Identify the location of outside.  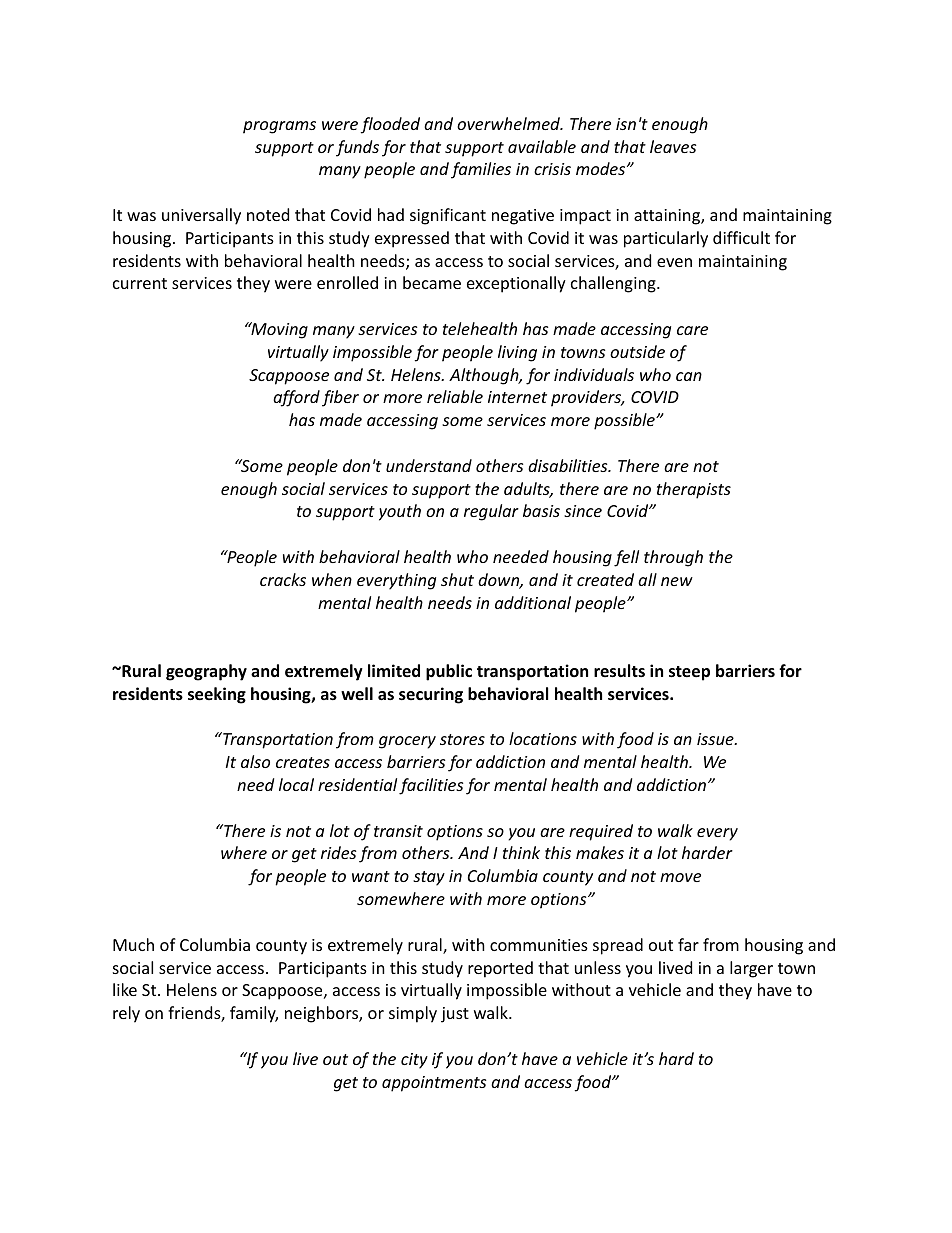
(637, 351).
